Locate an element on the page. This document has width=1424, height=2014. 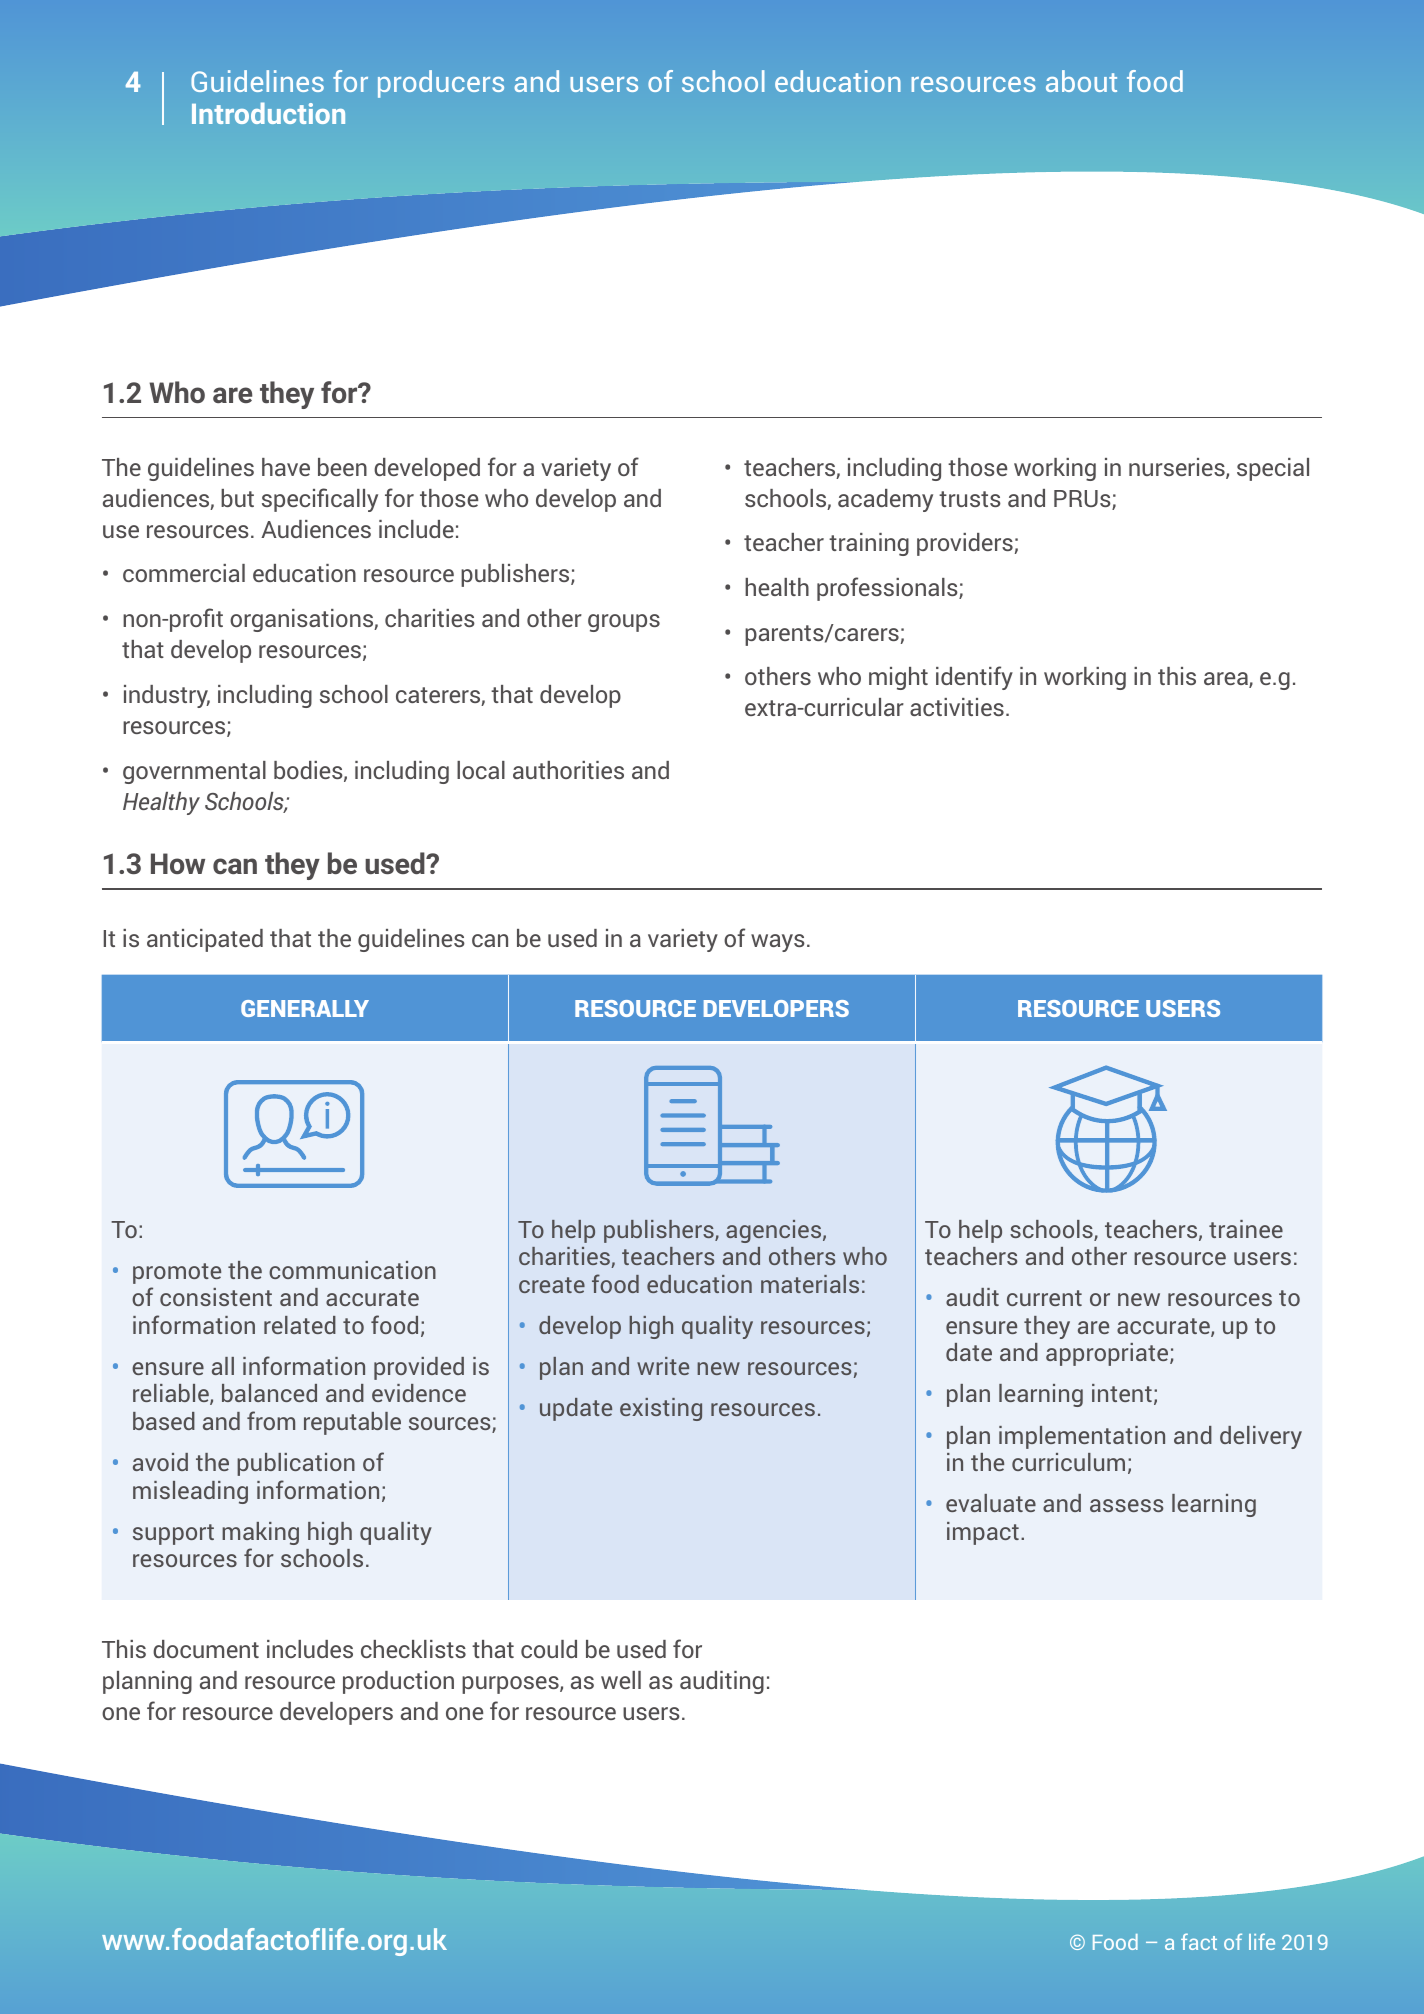
about is located at coordinates (1081, 81).
